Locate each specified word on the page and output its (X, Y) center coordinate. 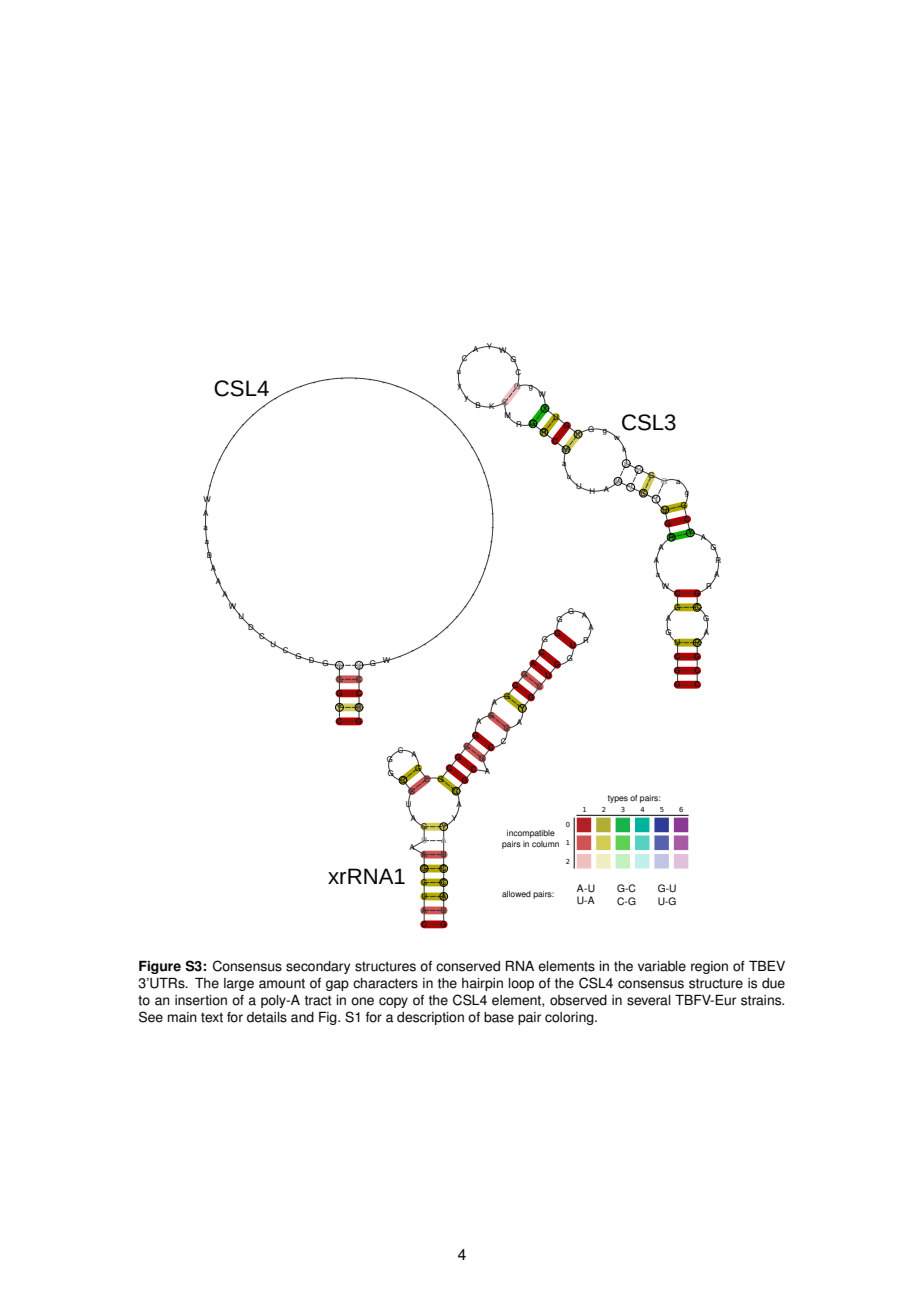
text (212, 1017)
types (618, 799)
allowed (516, 894)
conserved (468, 966)
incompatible (531, 834)
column (545, 844)
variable (662, 966)
